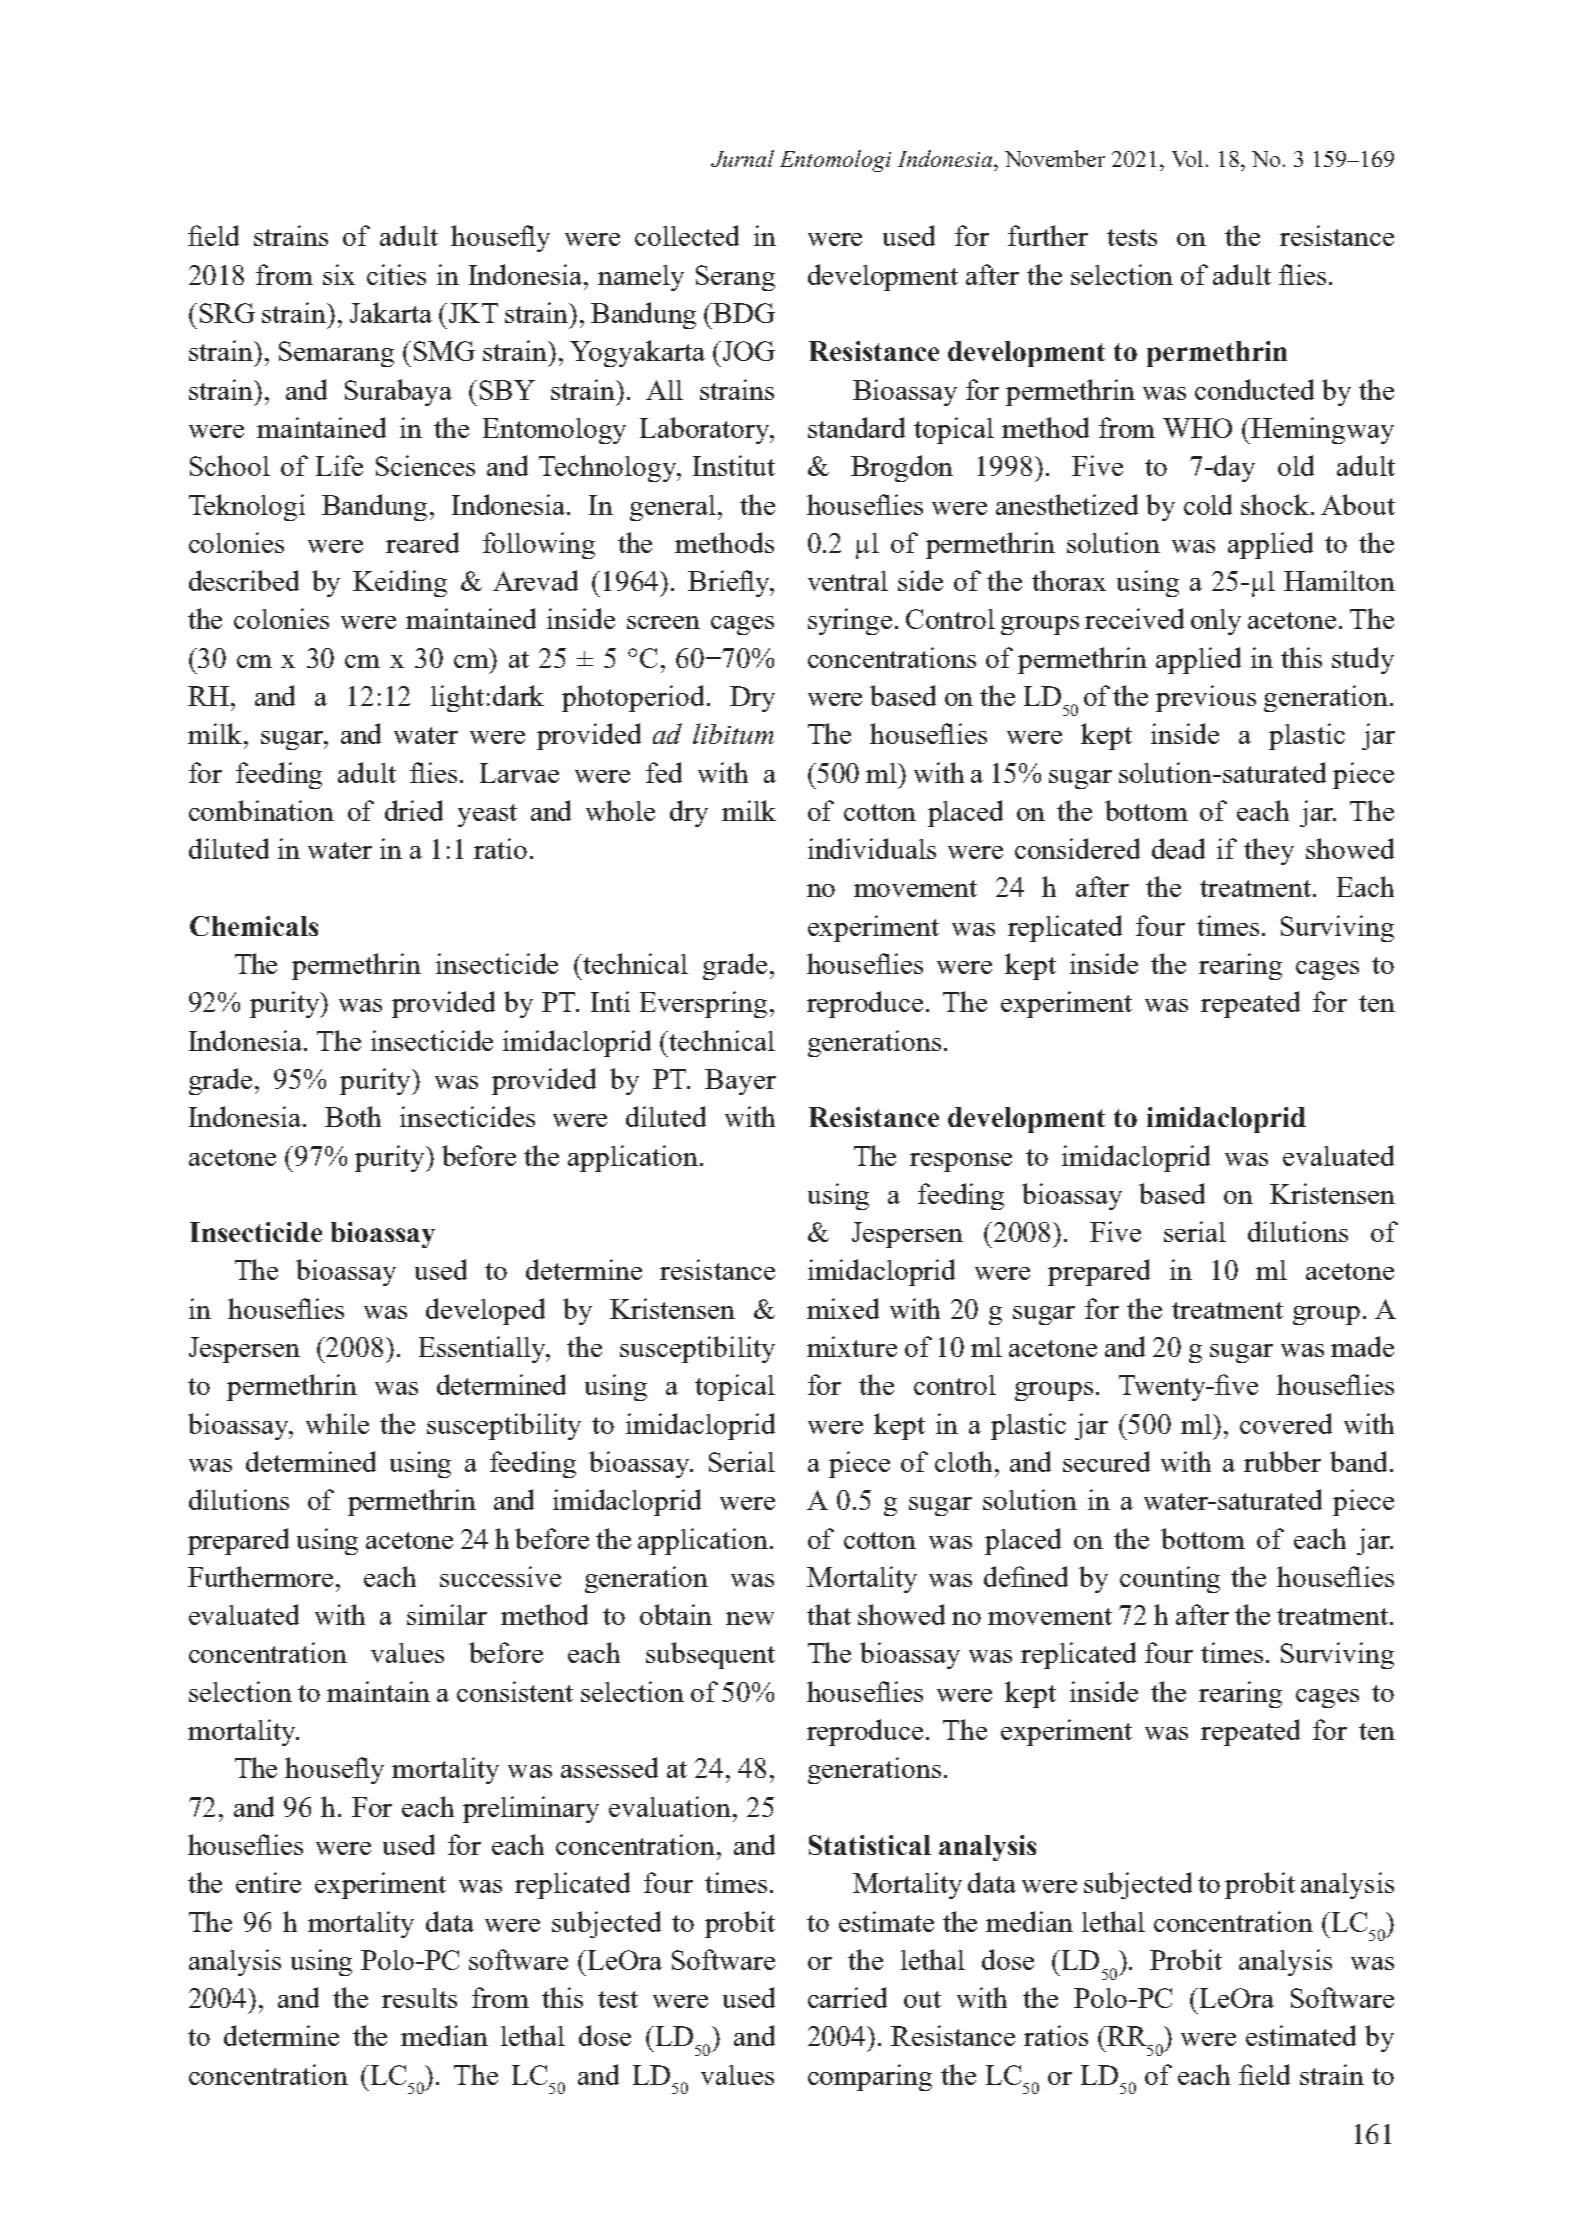 The image size is (1583, 2239). Describe the element at coordinates (870, 2077) in the screenshot. I see `comparing` at that location.
